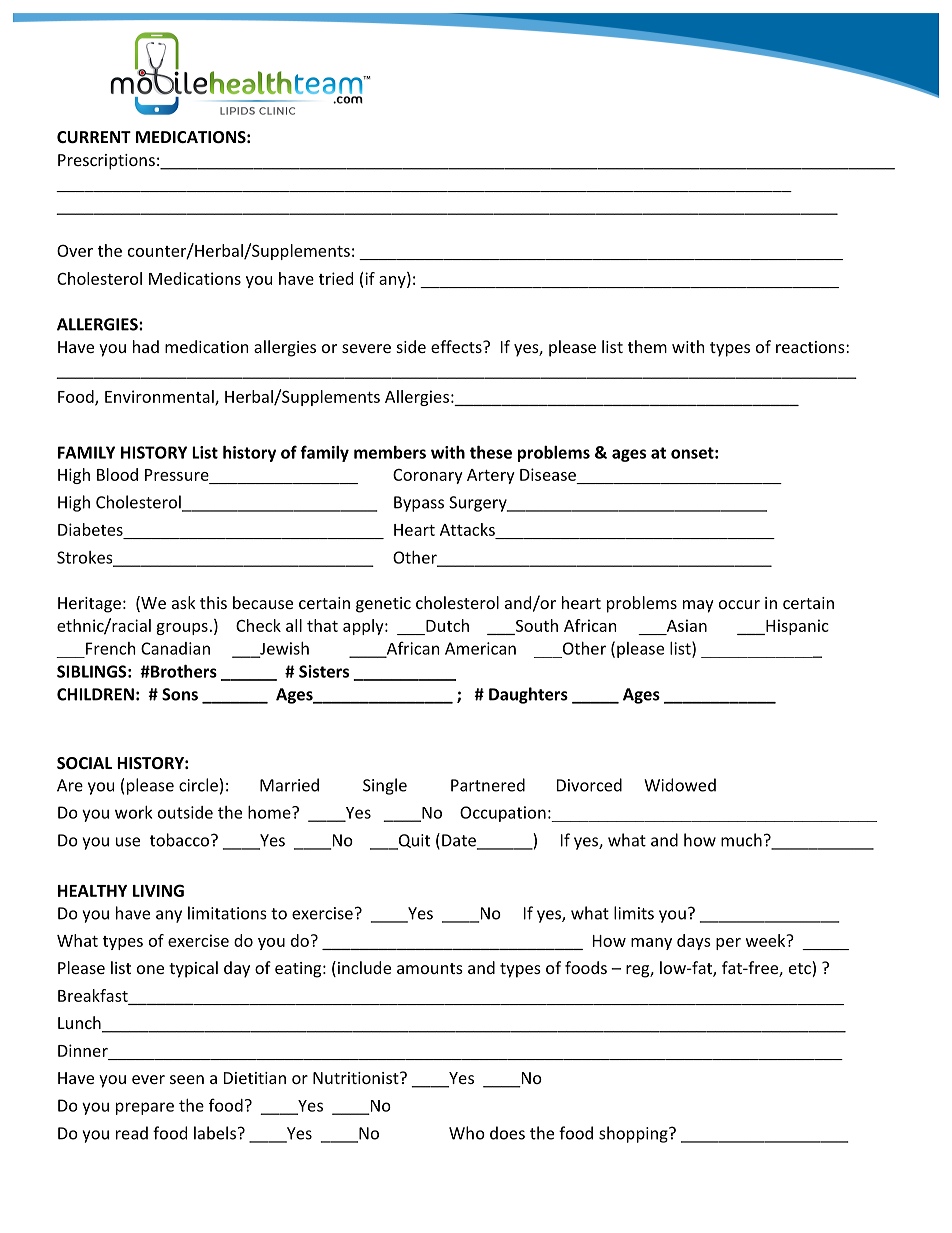  I want to click on them, so click(647, 346).
